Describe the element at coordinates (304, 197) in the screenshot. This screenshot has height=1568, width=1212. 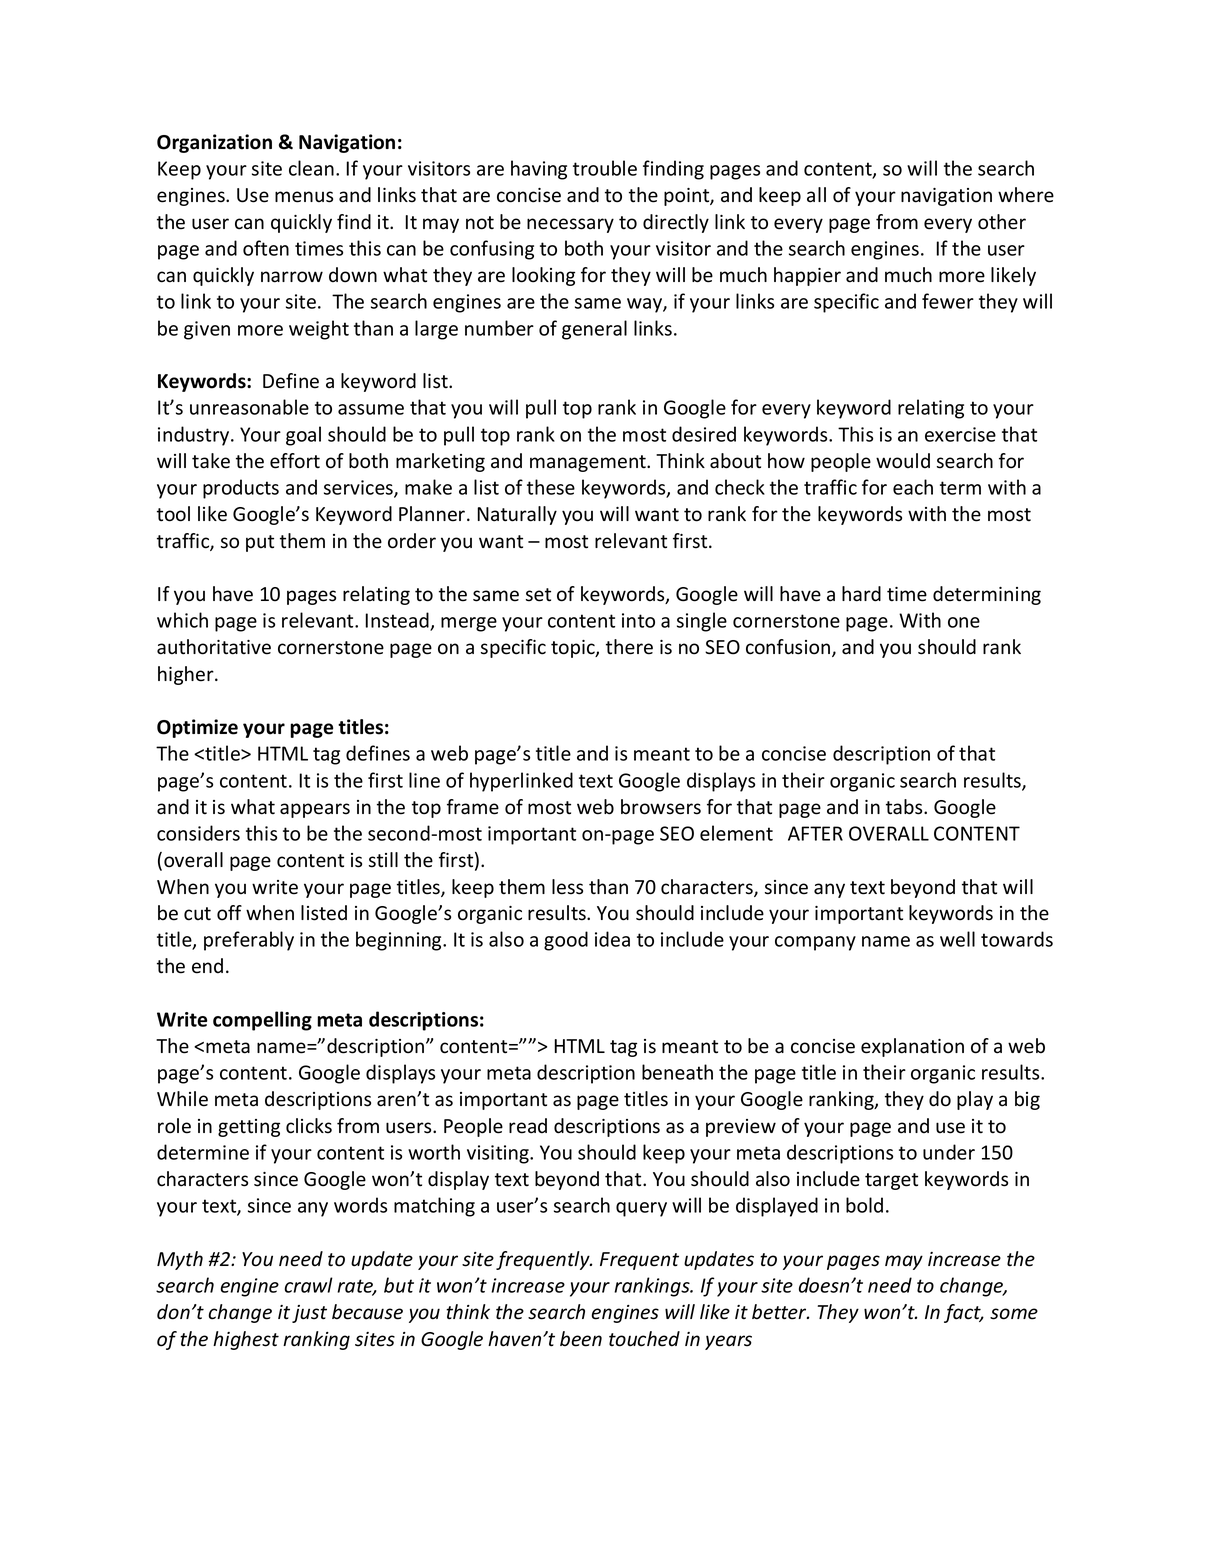
I see `menus` at that location.
